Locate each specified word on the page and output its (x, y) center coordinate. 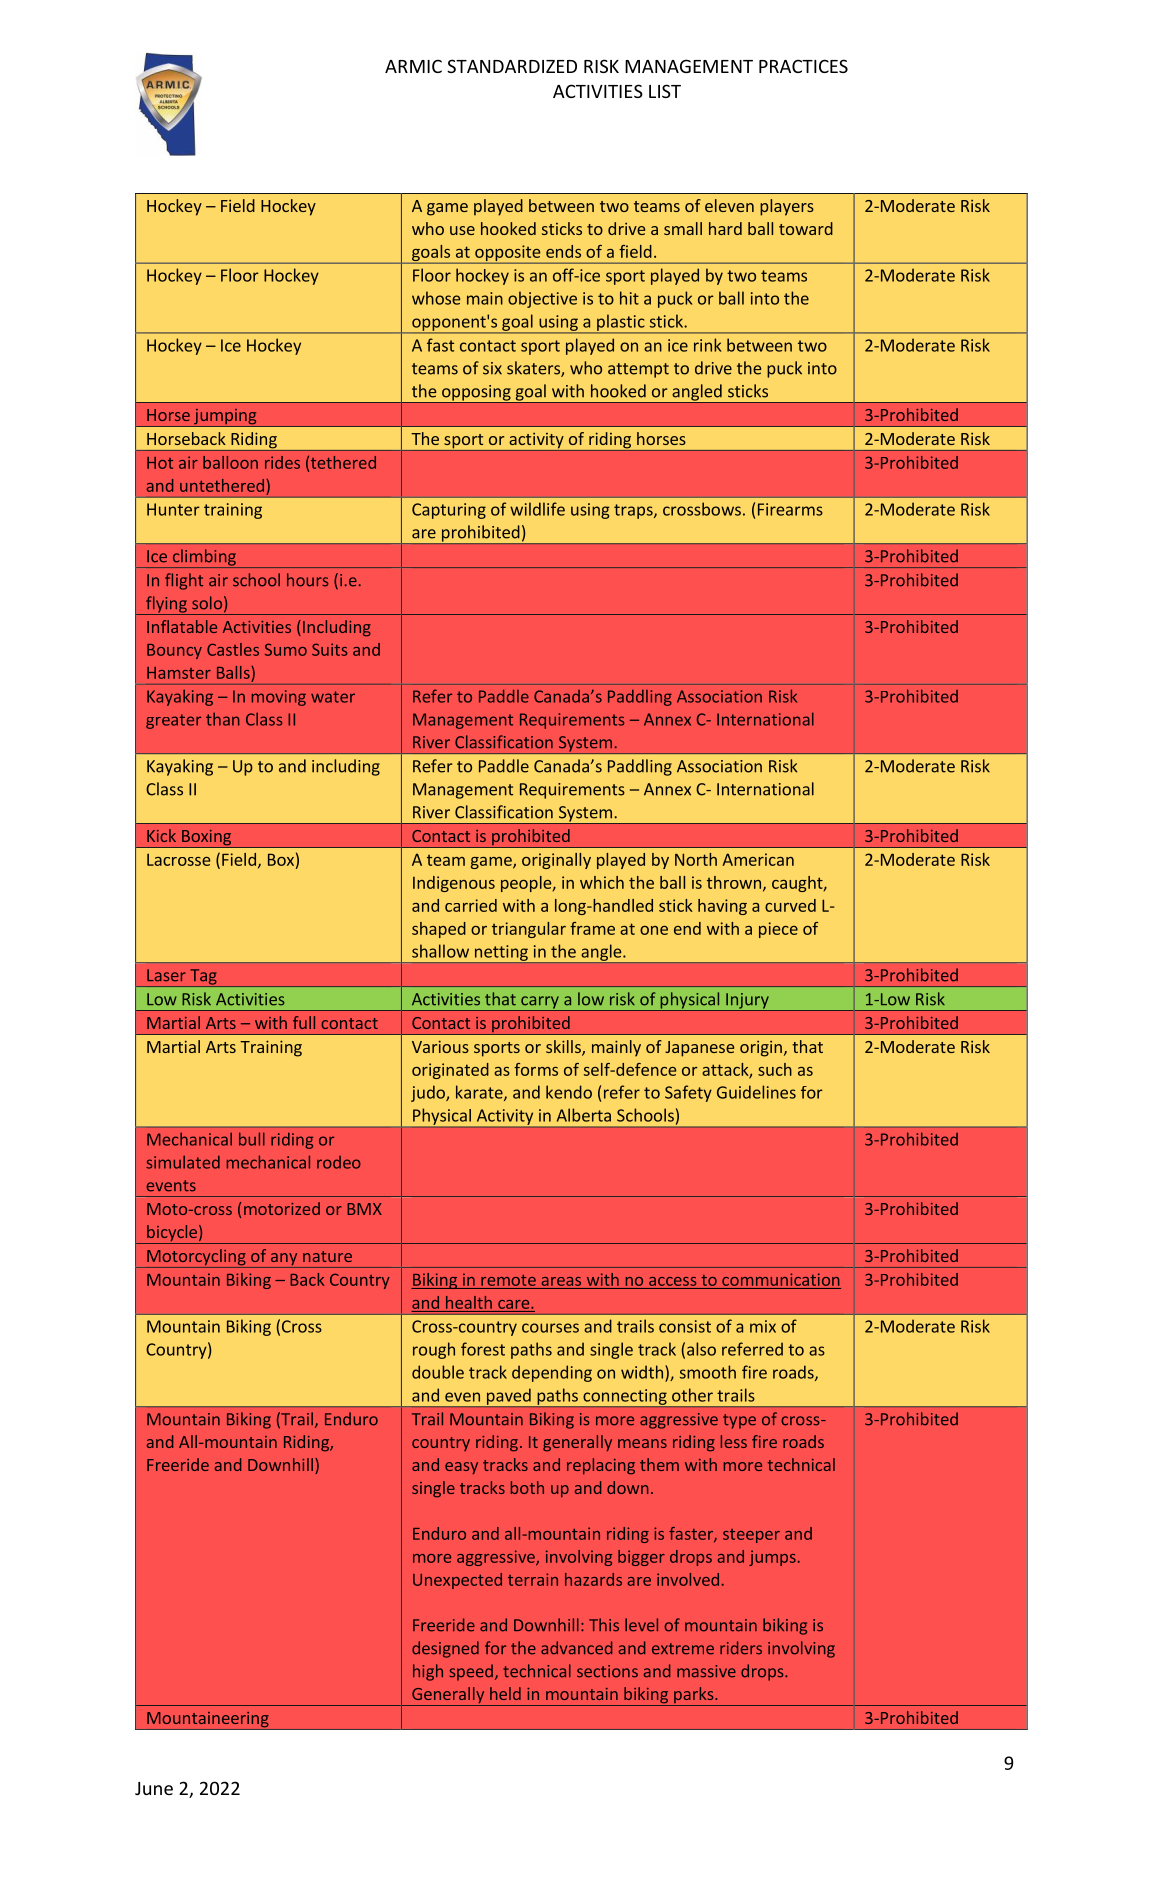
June (154, 1788)
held (505, 1693)
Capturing (449, 511)
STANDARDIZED (512, 66)
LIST (665, 91)
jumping (225, 417)
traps (634, 511)
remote (508, 1280)
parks (694, 1696)
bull (252, 1139)
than (223, 719)
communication (781, 1279)
